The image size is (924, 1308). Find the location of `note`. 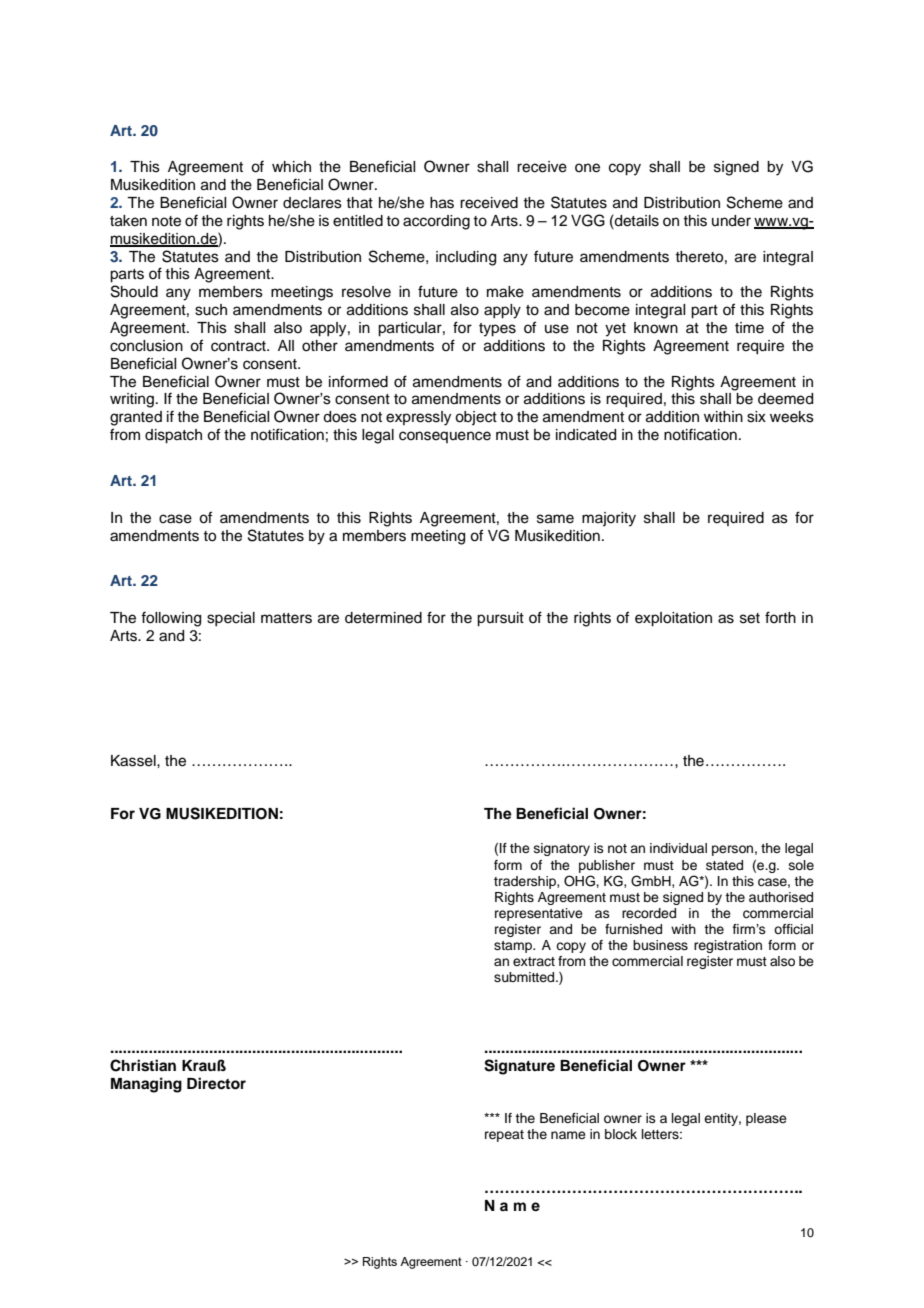

note is located at coordinates (166, 221).
